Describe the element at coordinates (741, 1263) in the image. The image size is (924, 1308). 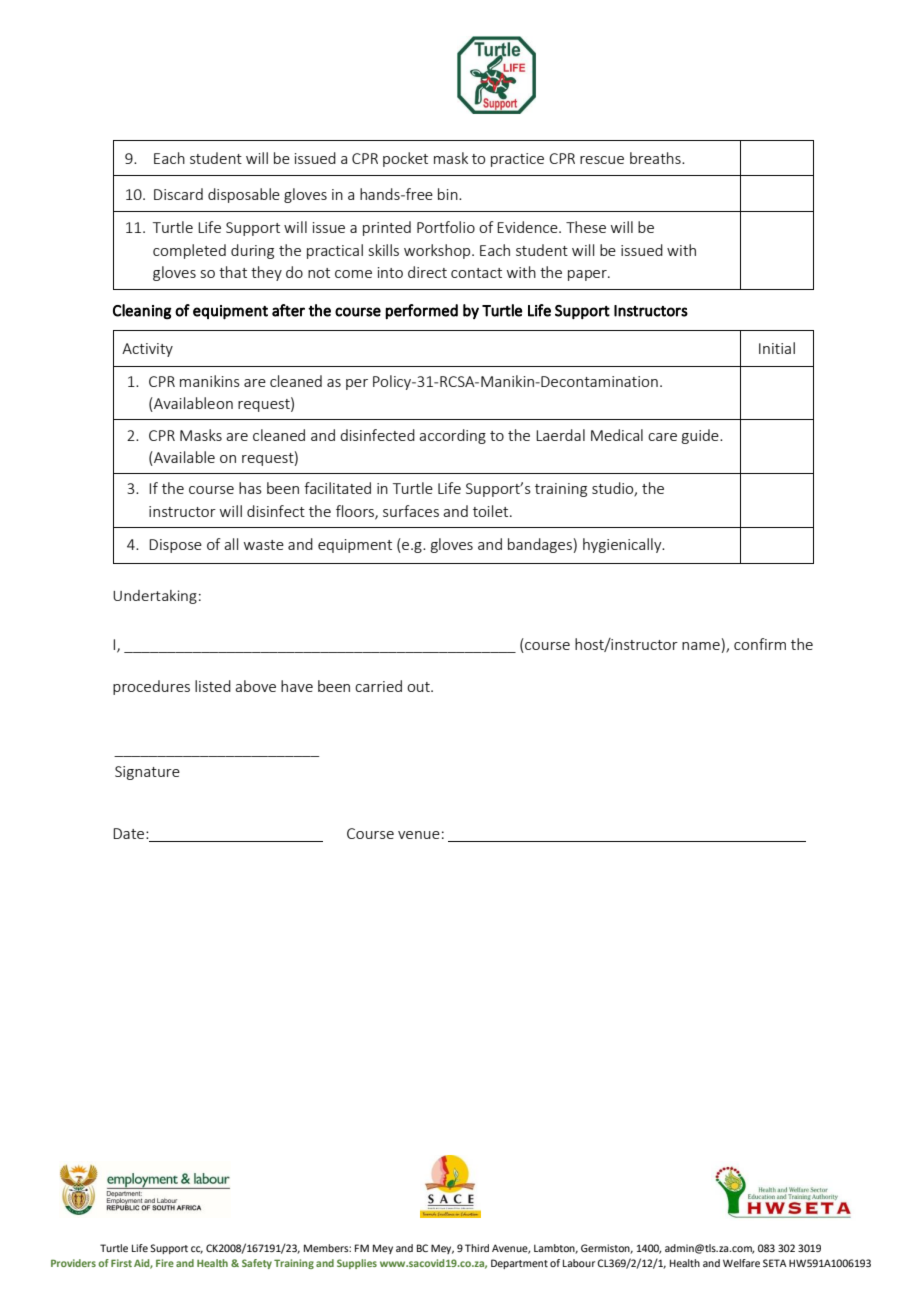
I see `Welfare` at that location.
